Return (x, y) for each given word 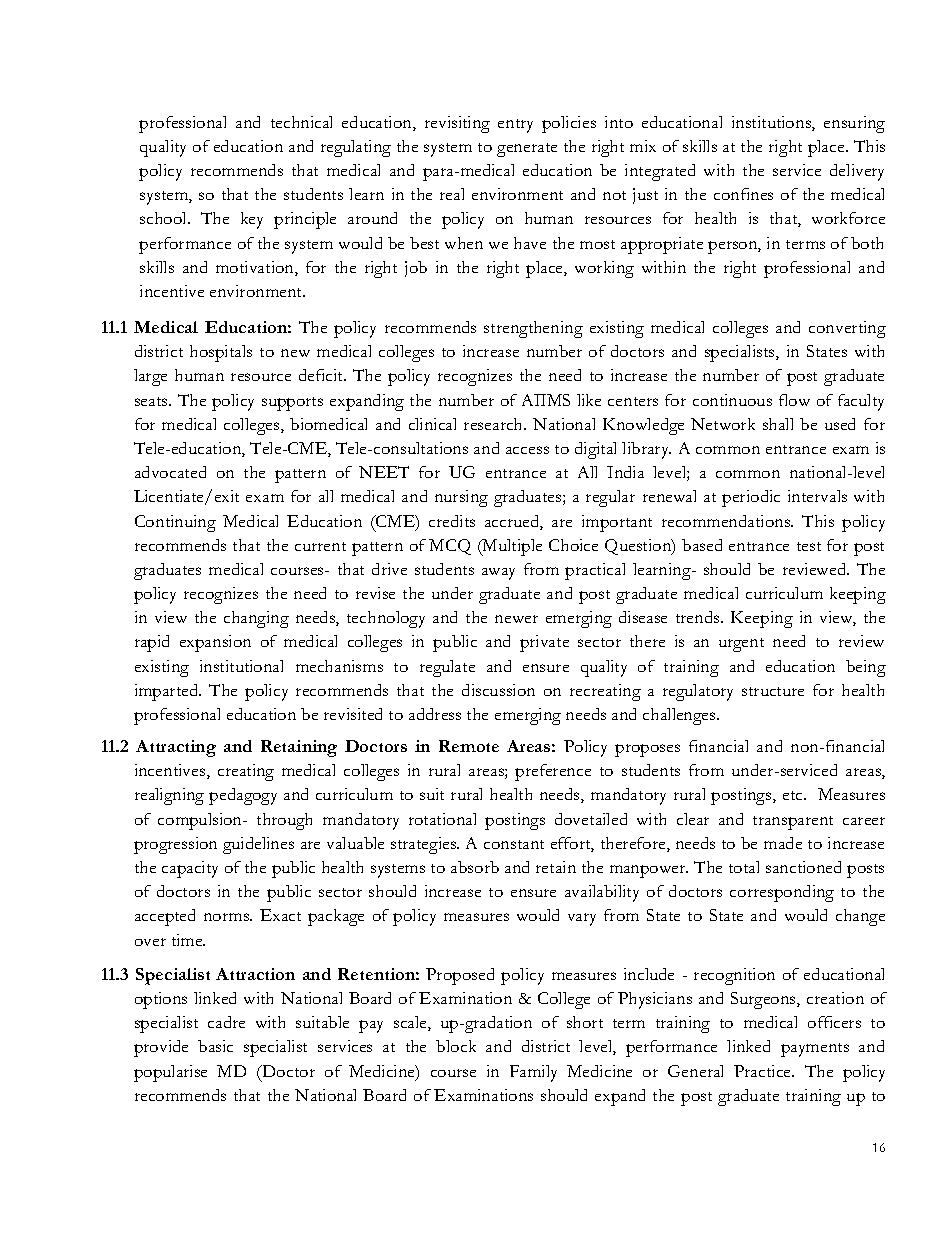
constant (514, 844)
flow (794, 400)
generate (527, 150)
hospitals (221, 353)
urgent (741, 645)
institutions (772, 123)
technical (301, 122)
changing (256, 619)
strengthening (533, 329)
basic (215, 1046)
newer (516, 619)
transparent (793, 823)
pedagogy (243, 796)
